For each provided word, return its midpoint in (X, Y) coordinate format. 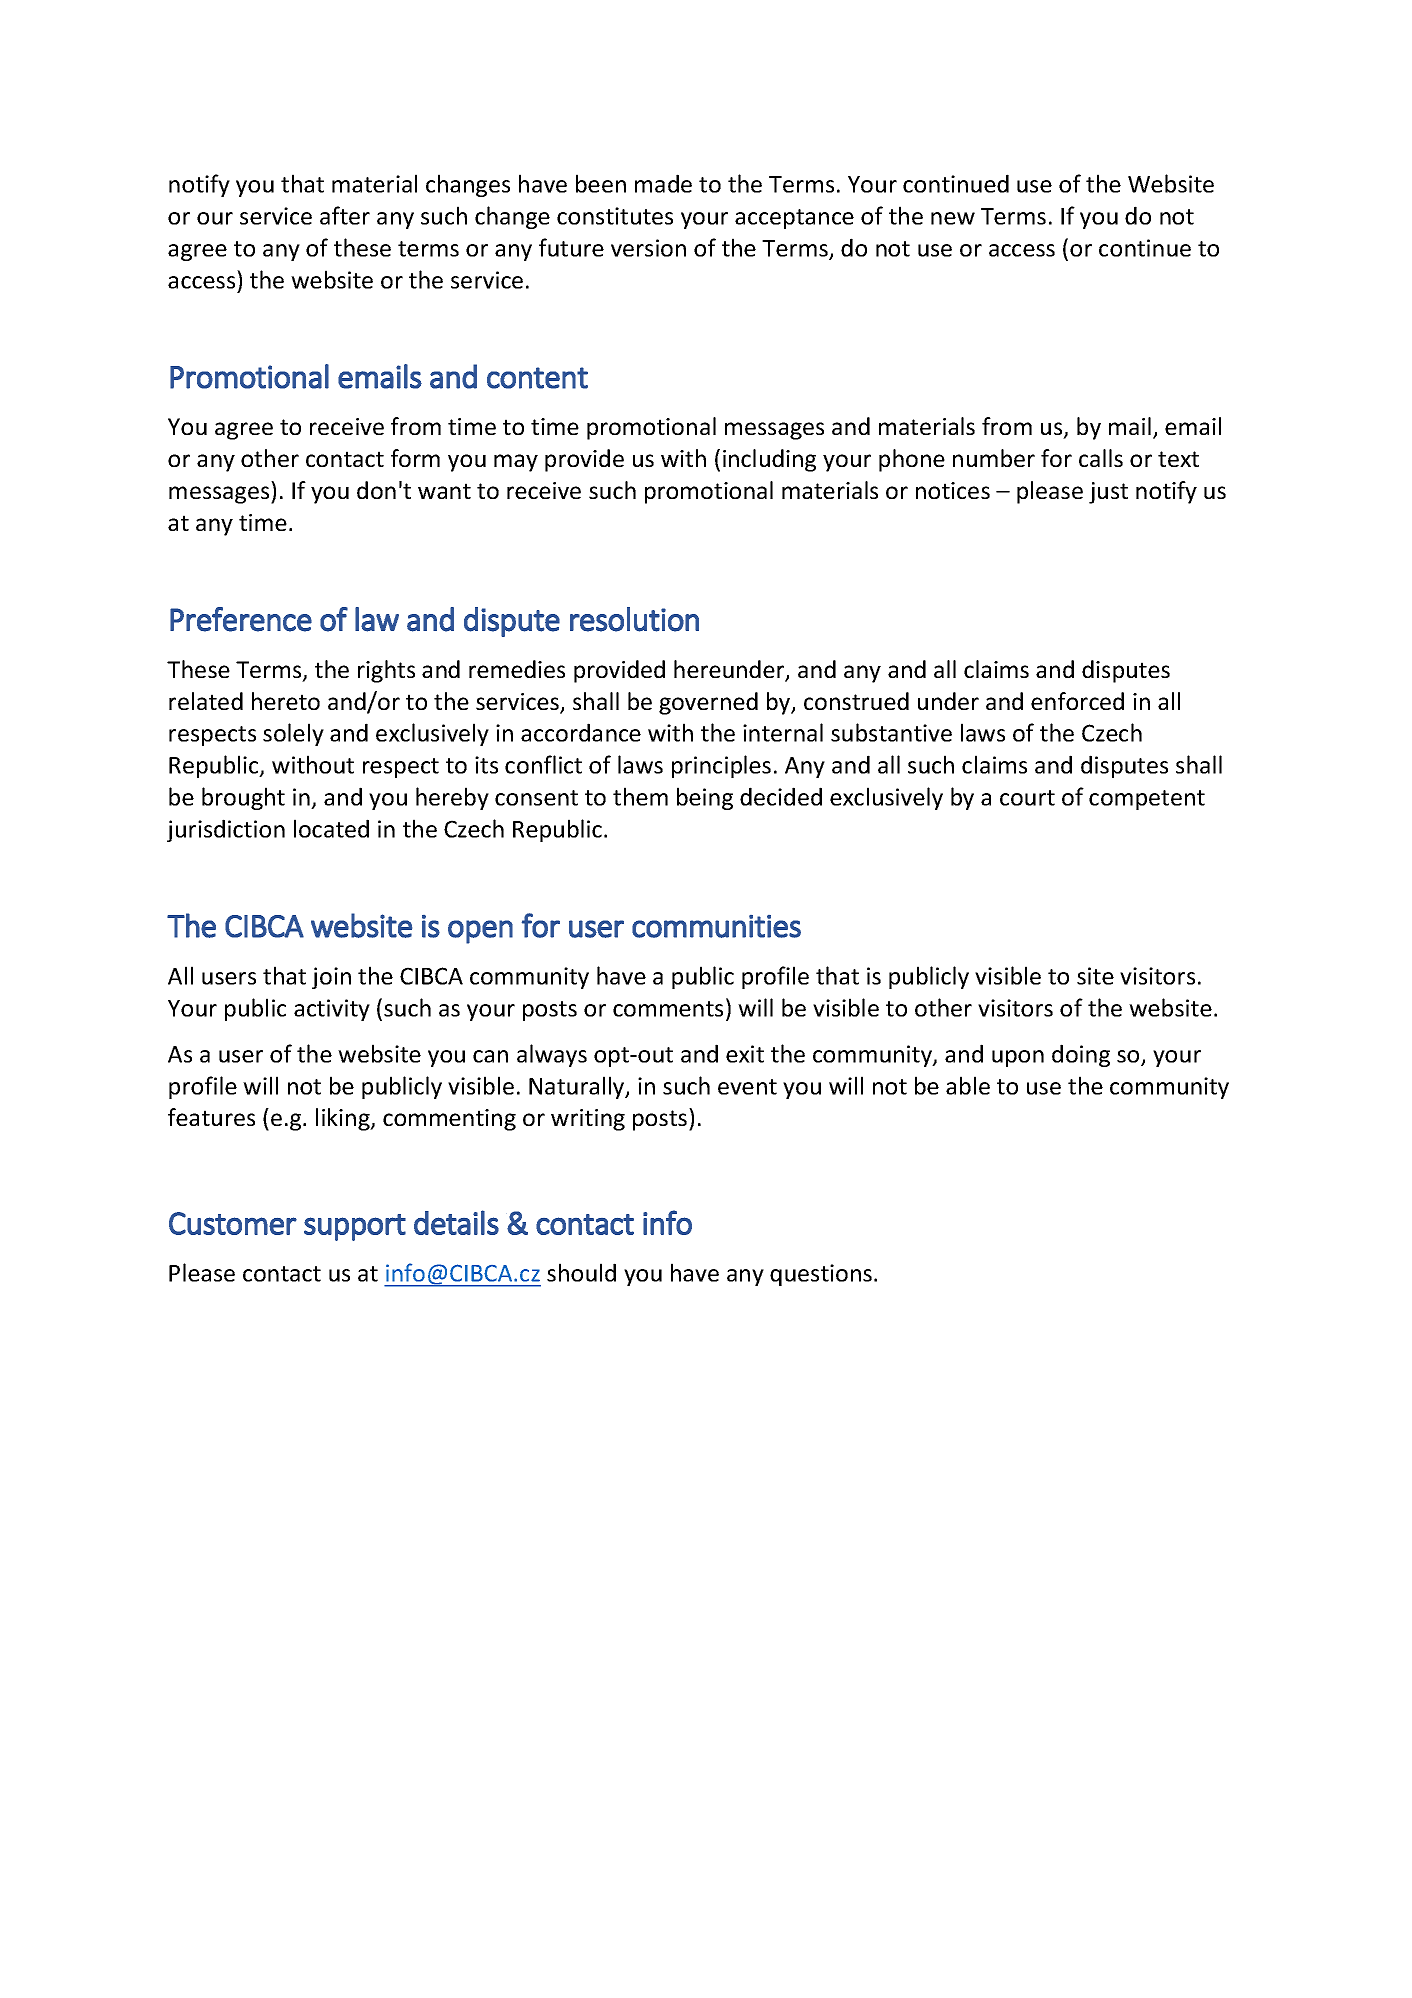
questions (821, 1275)
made (663, 183)
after (345, 215)
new (953, 218)
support (355, 1227)
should (581, 1272)
